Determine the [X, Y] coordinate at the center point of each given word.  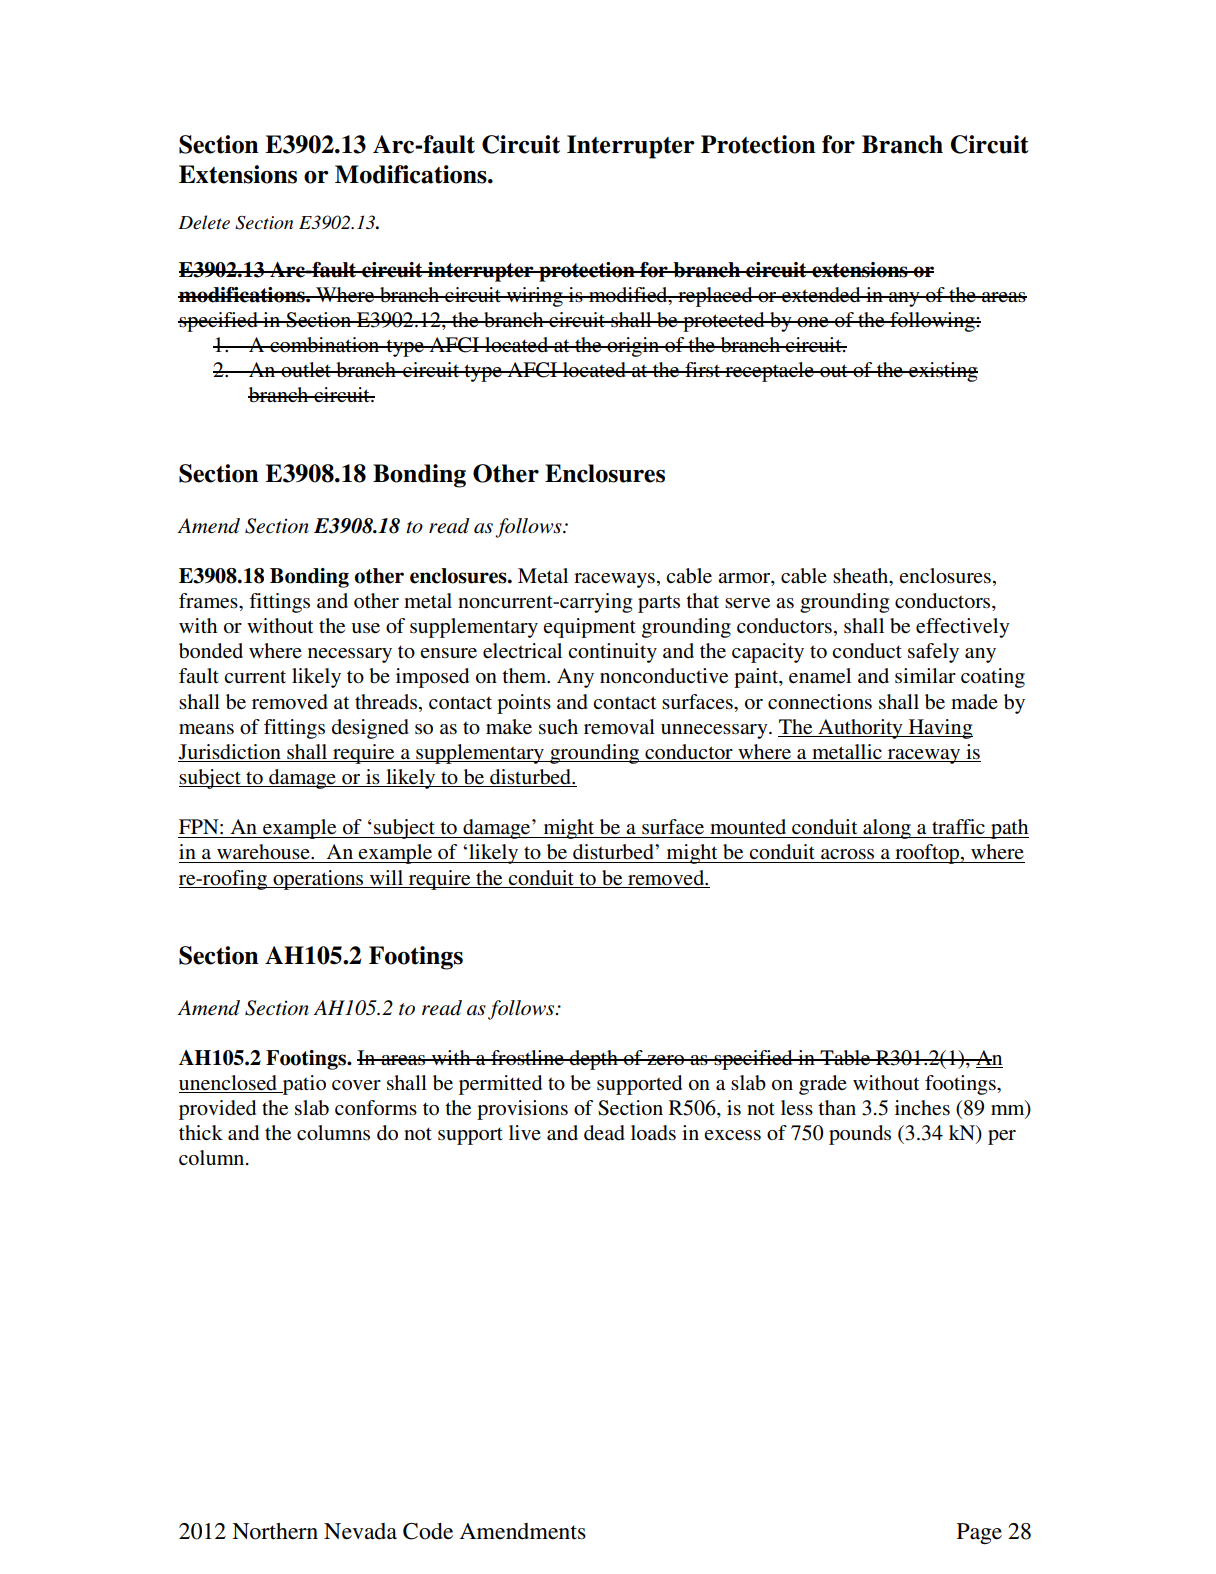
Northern [275, 1531]
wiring [534, 297]
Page [979, 1533]
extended [821, 295]
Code [428, 1531]
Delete [204, 222]
